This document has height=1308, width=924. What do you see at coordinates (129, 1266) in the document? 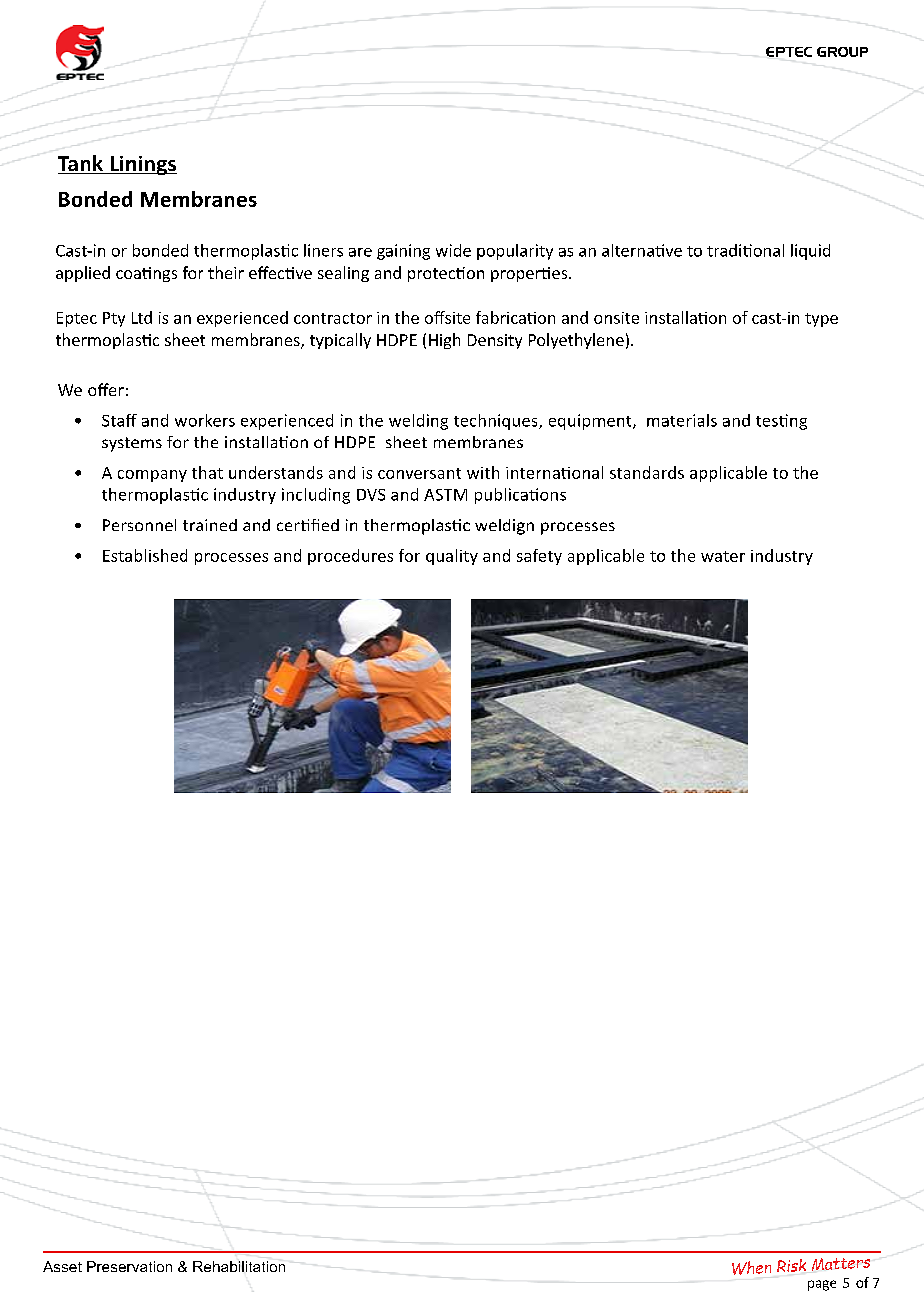
I see `Preservation` at bounding box center [129, 1266].
